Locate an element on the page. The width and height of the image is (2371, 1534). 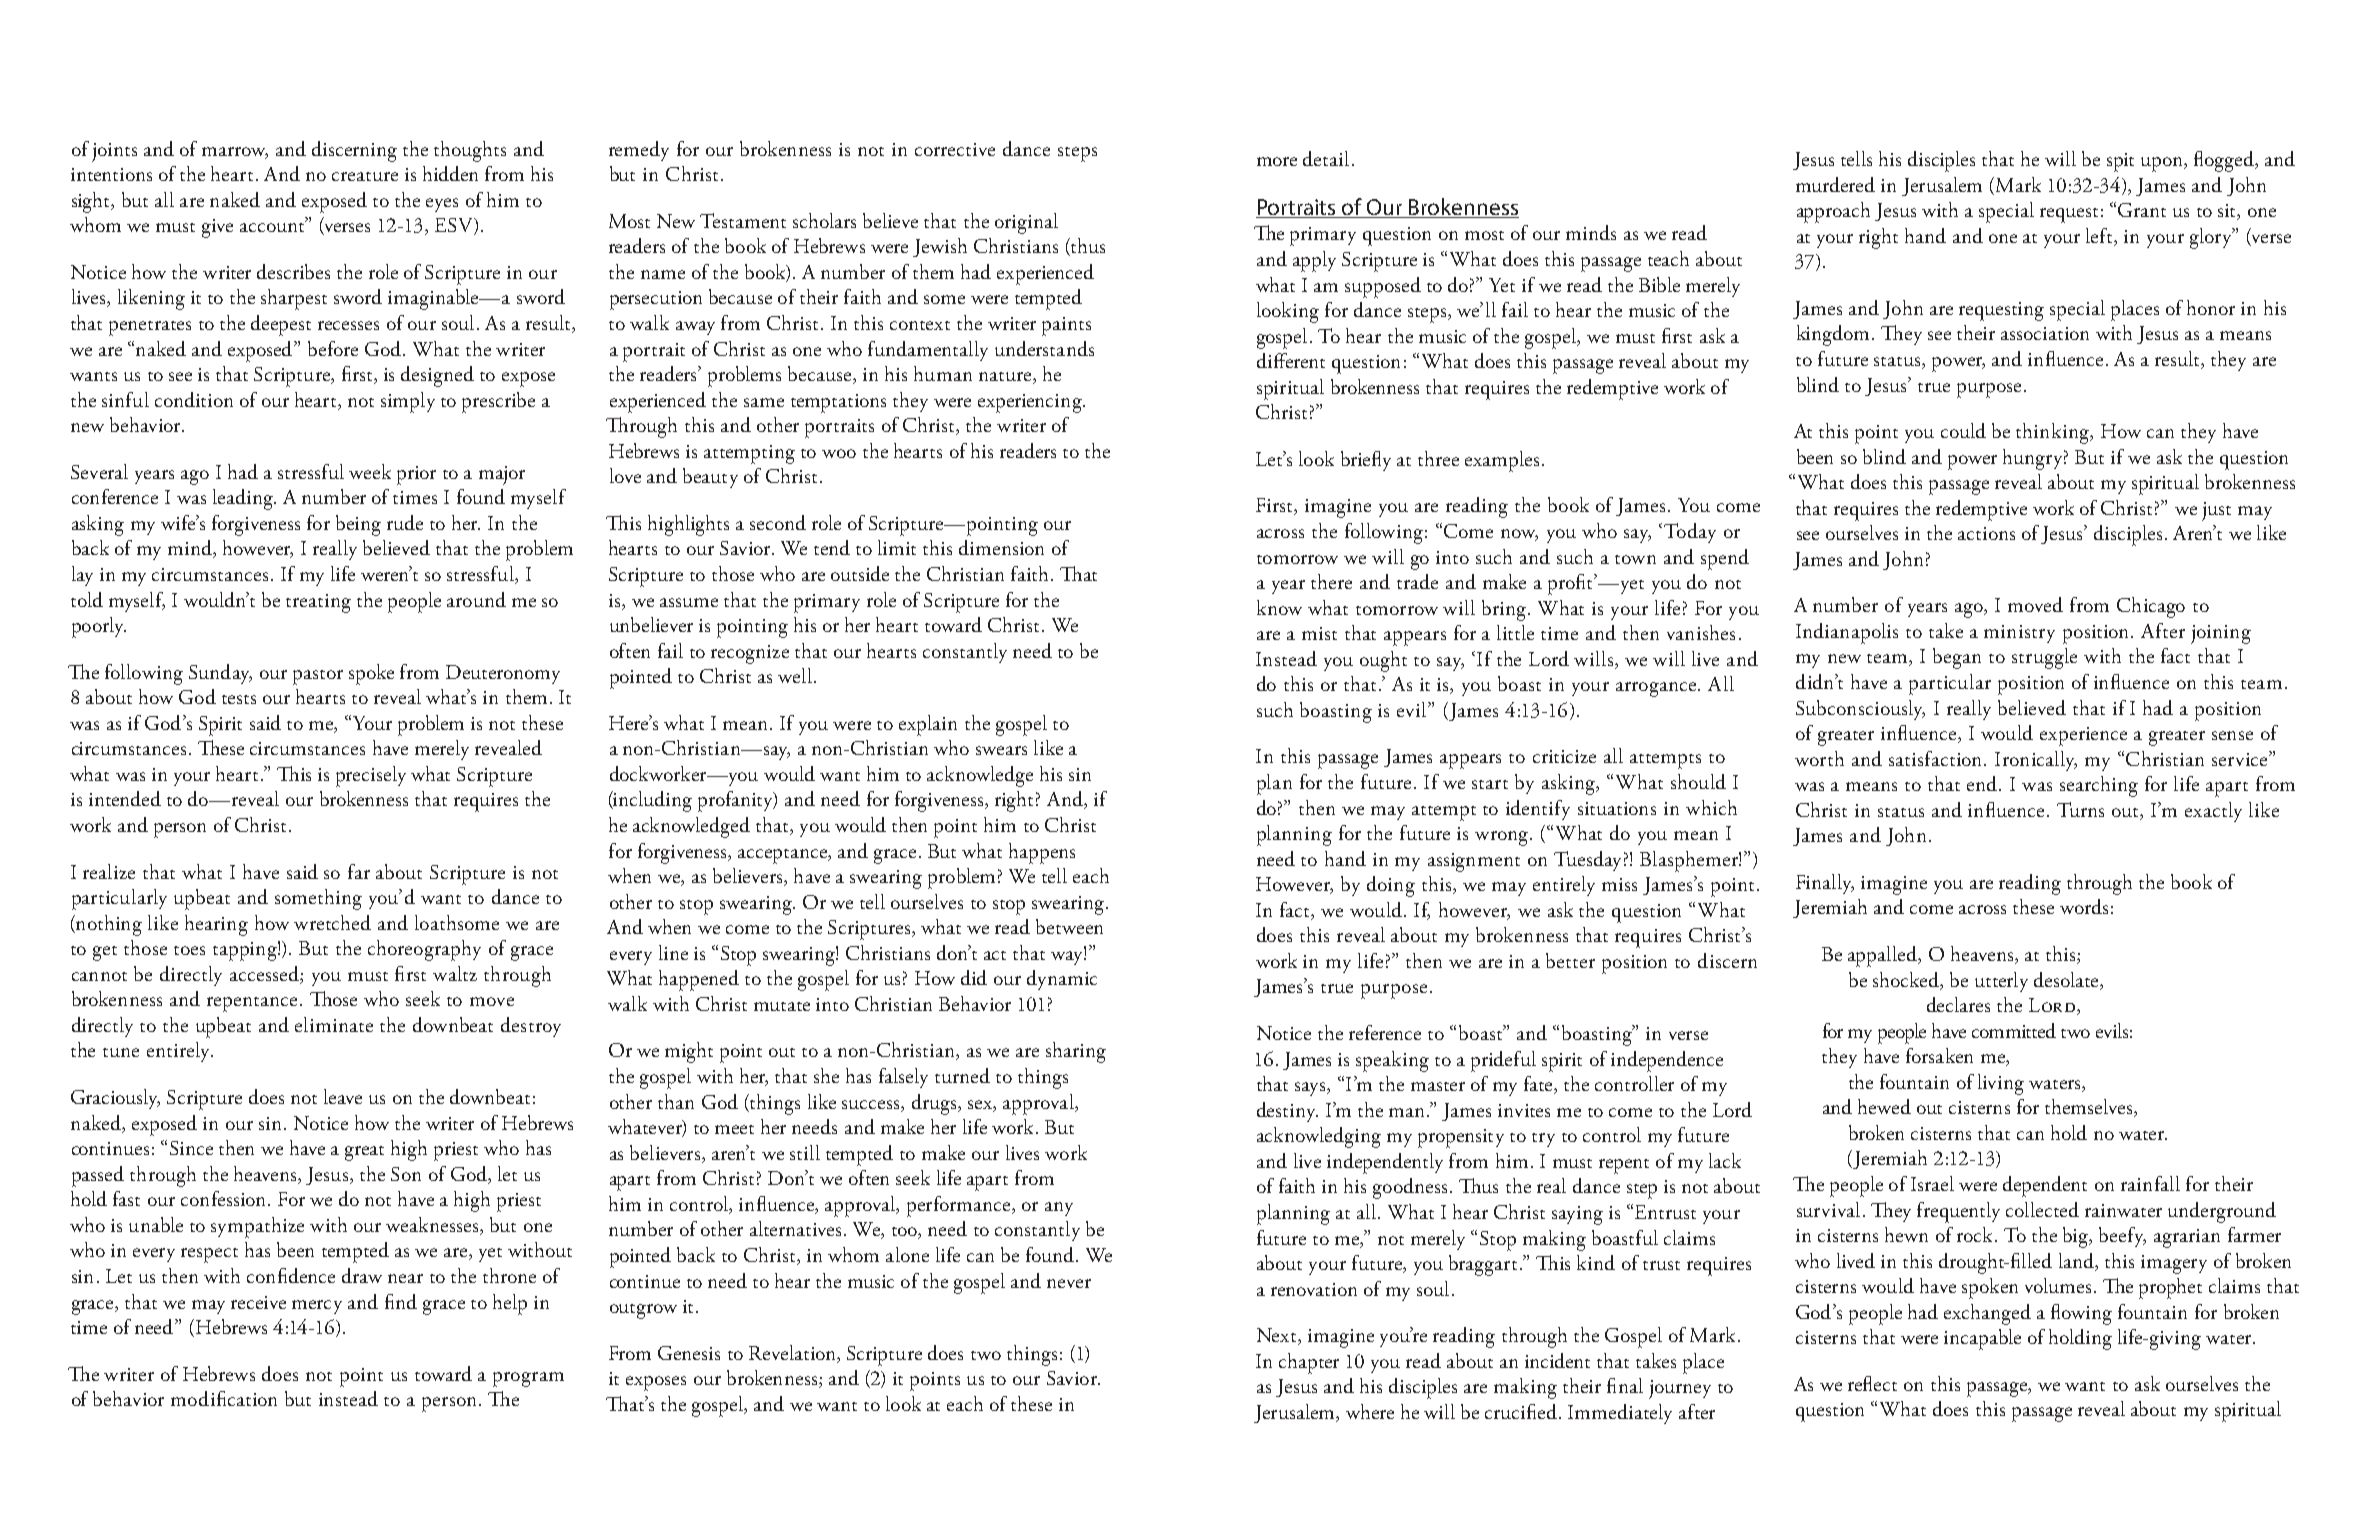
spit is located at coordinates (2120, 162).
